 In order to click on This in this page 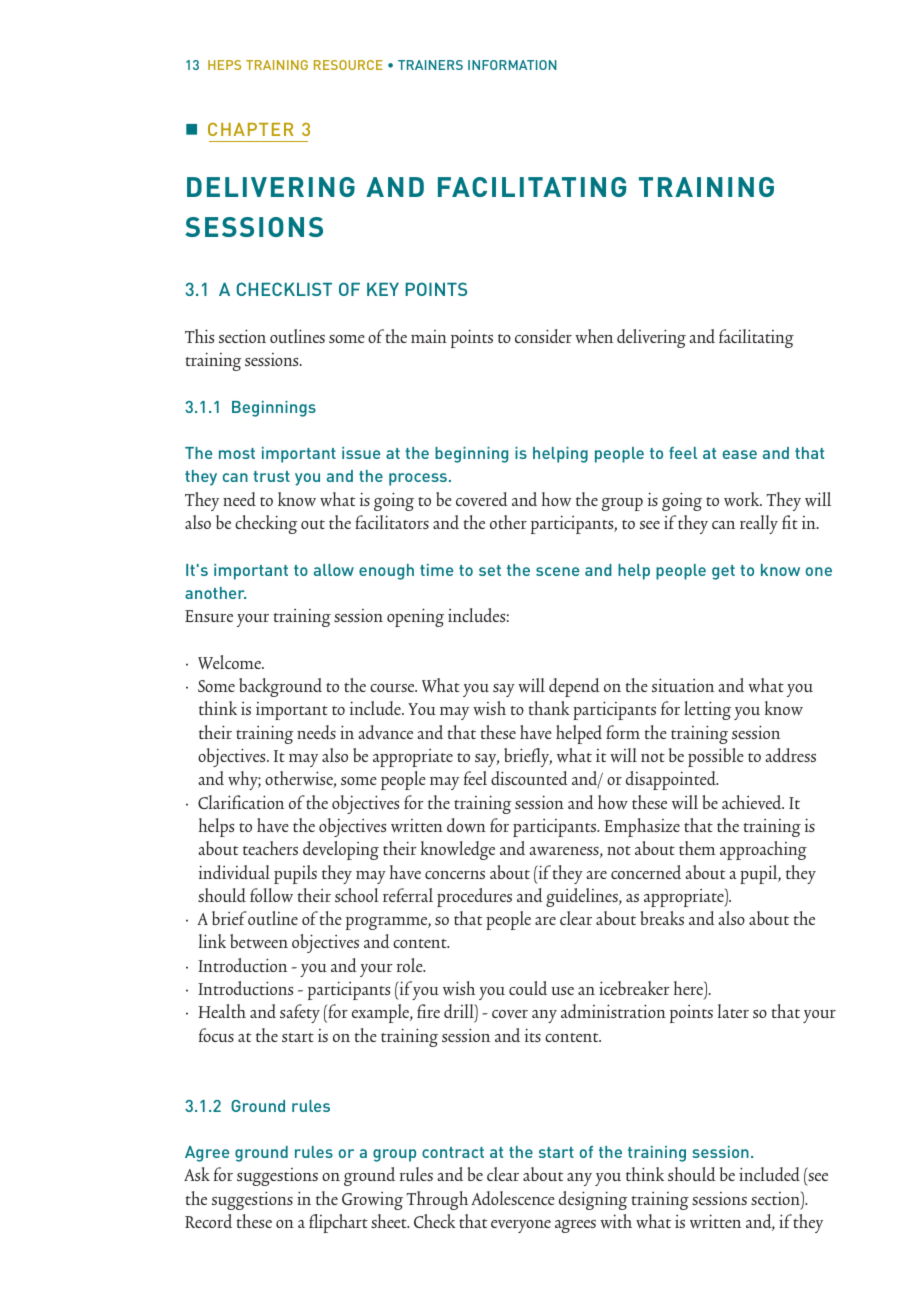, I will do `click(199, 336)`.
